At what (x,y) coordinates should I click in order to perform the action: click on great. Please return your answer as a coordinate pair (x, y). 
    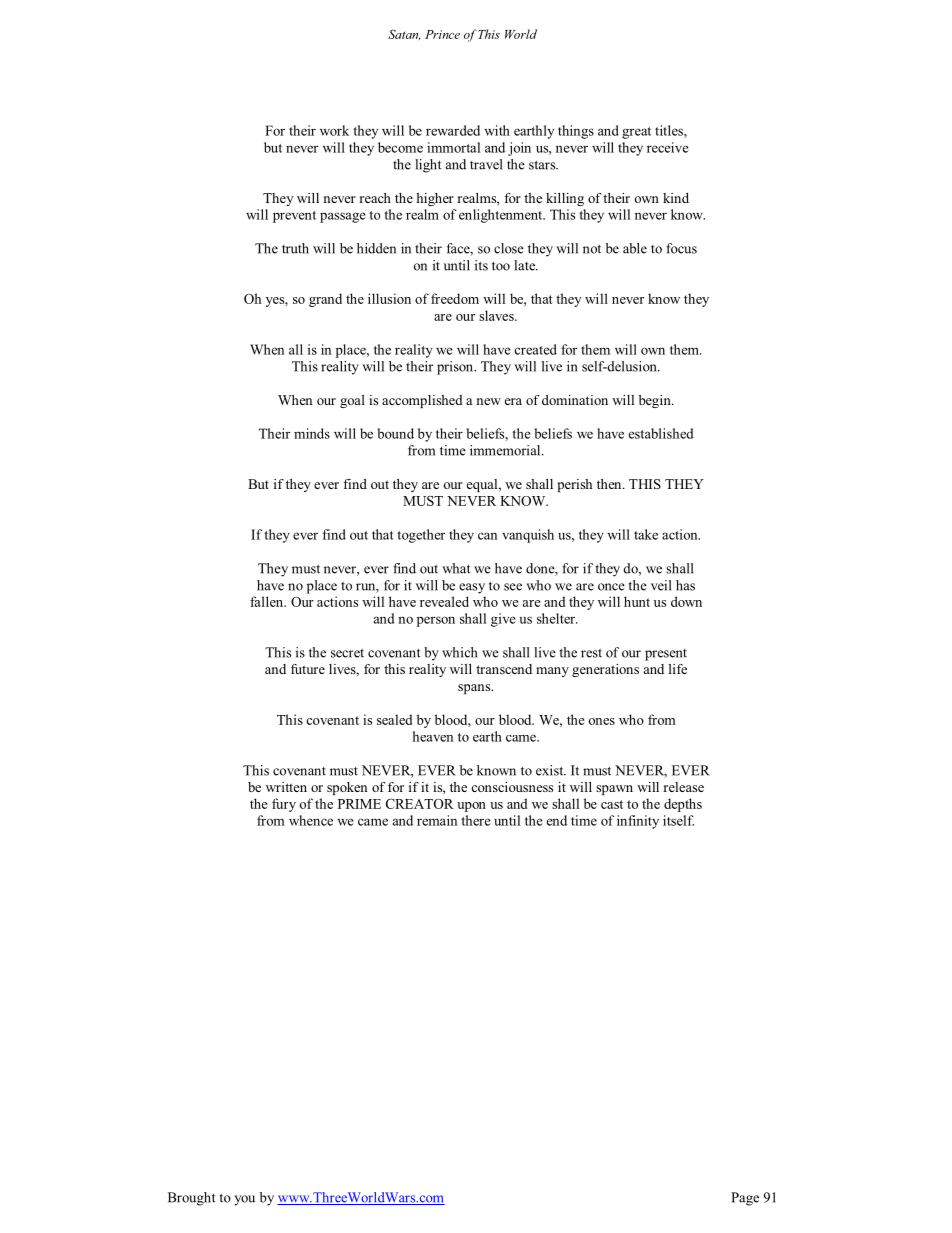
    Looking at the image, I should click on (636, 133).
